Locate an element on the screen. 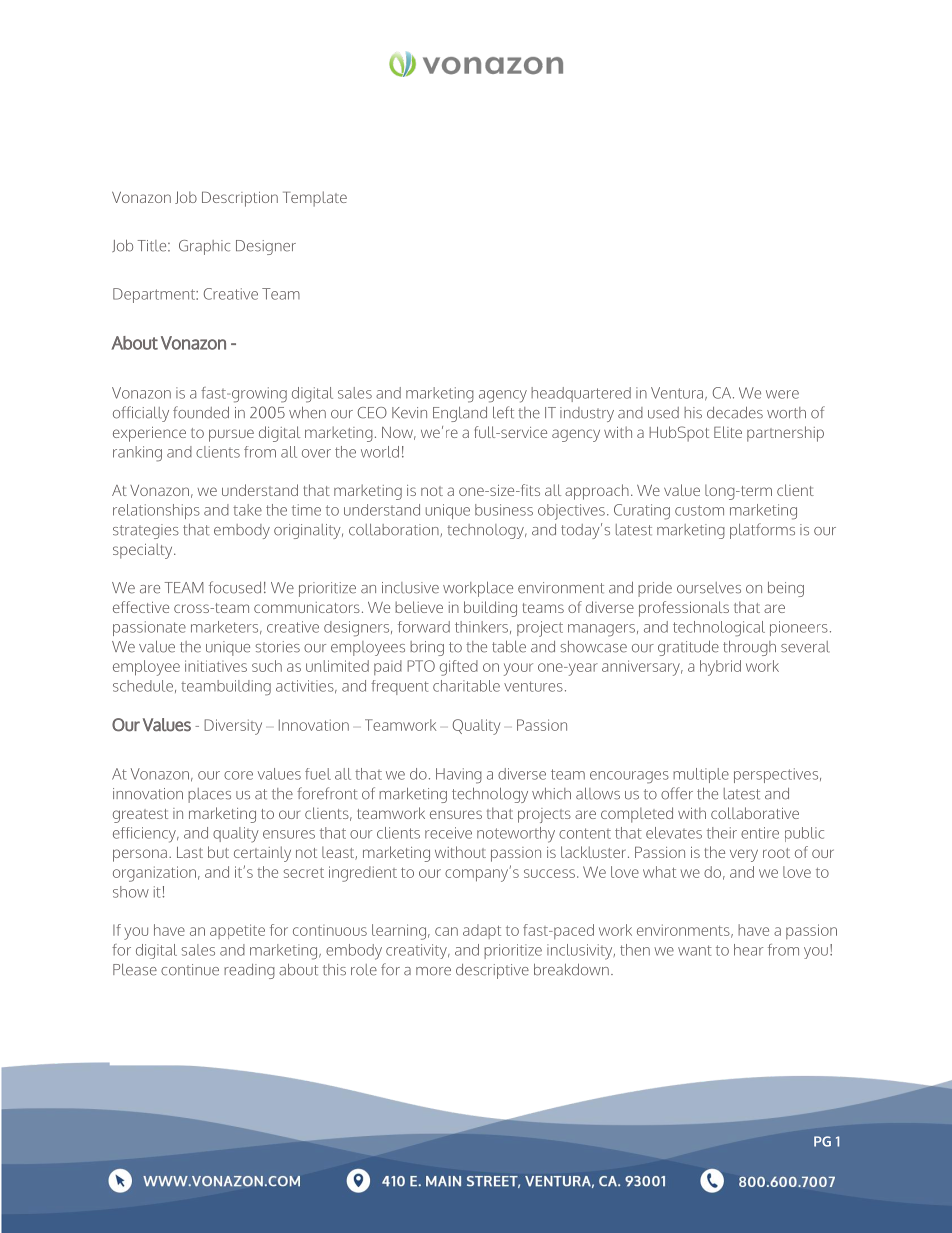 The height and width of the screenshot is (1233, 952). Diversity is located at coordinates (233, 727).
